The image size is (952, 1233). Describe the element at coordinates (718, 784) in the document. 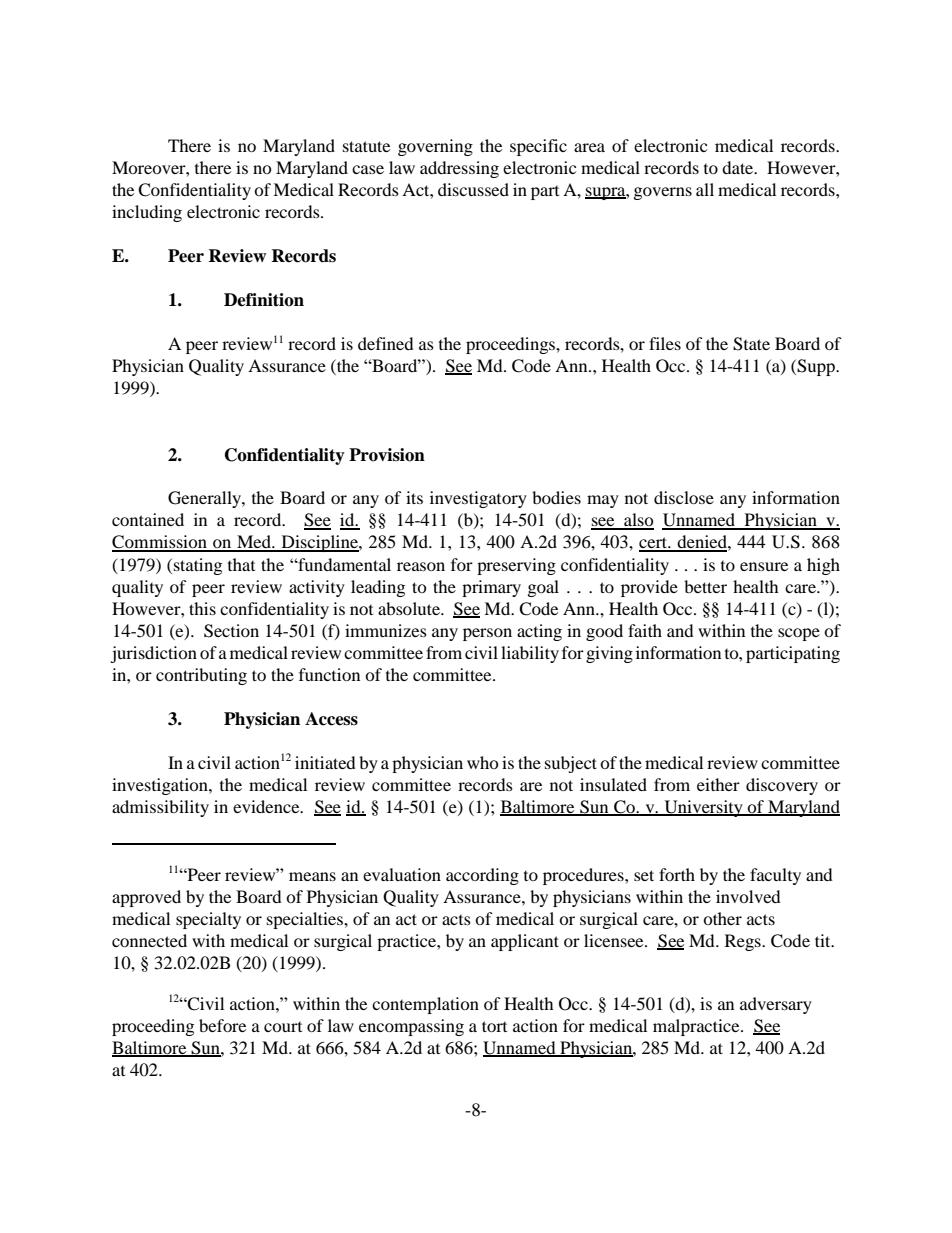

I see `either` at that location.
